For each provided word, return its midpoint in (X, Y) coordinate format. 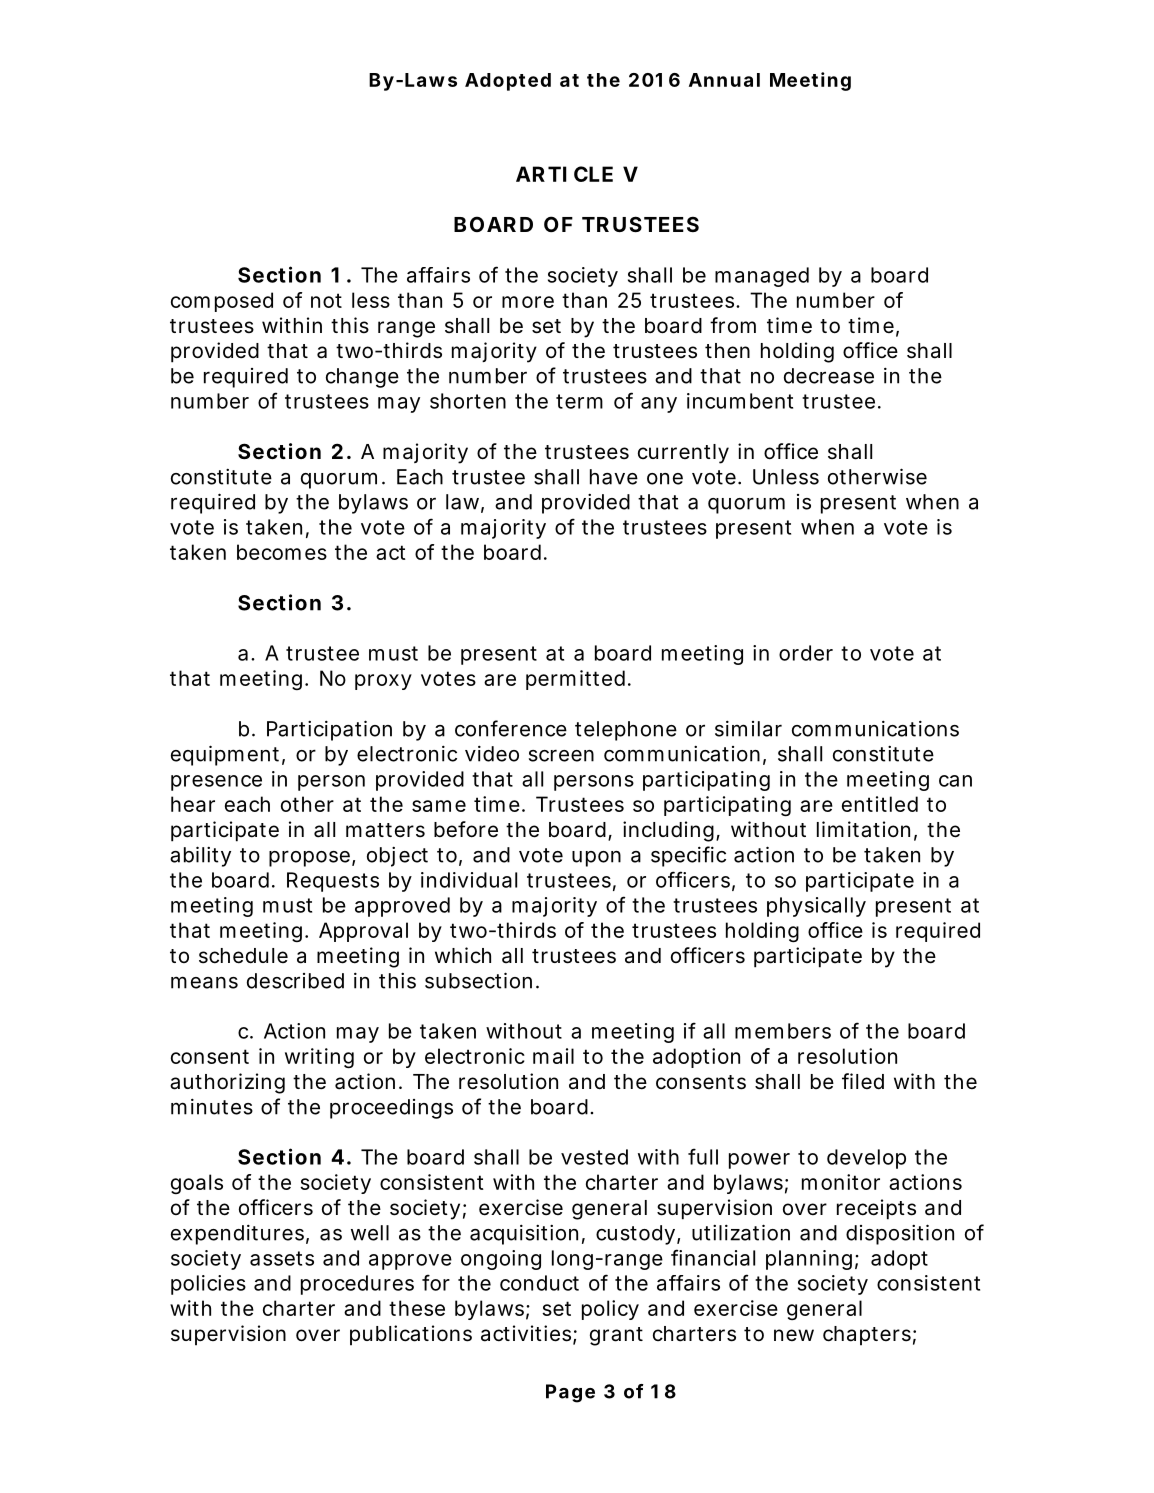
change (362, 378)
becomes (282, 552)
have (614, 477)
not (326, 300)
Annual (724, 80)
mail (553, 1056)
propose (309, 858)
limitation (863, 829)
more (528, 302)
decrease (829, 376)
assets (282, 1258)
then (727, 350)
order (806, 653)
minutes (212, 1107)
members (783, 1031)
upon (596, 859)
